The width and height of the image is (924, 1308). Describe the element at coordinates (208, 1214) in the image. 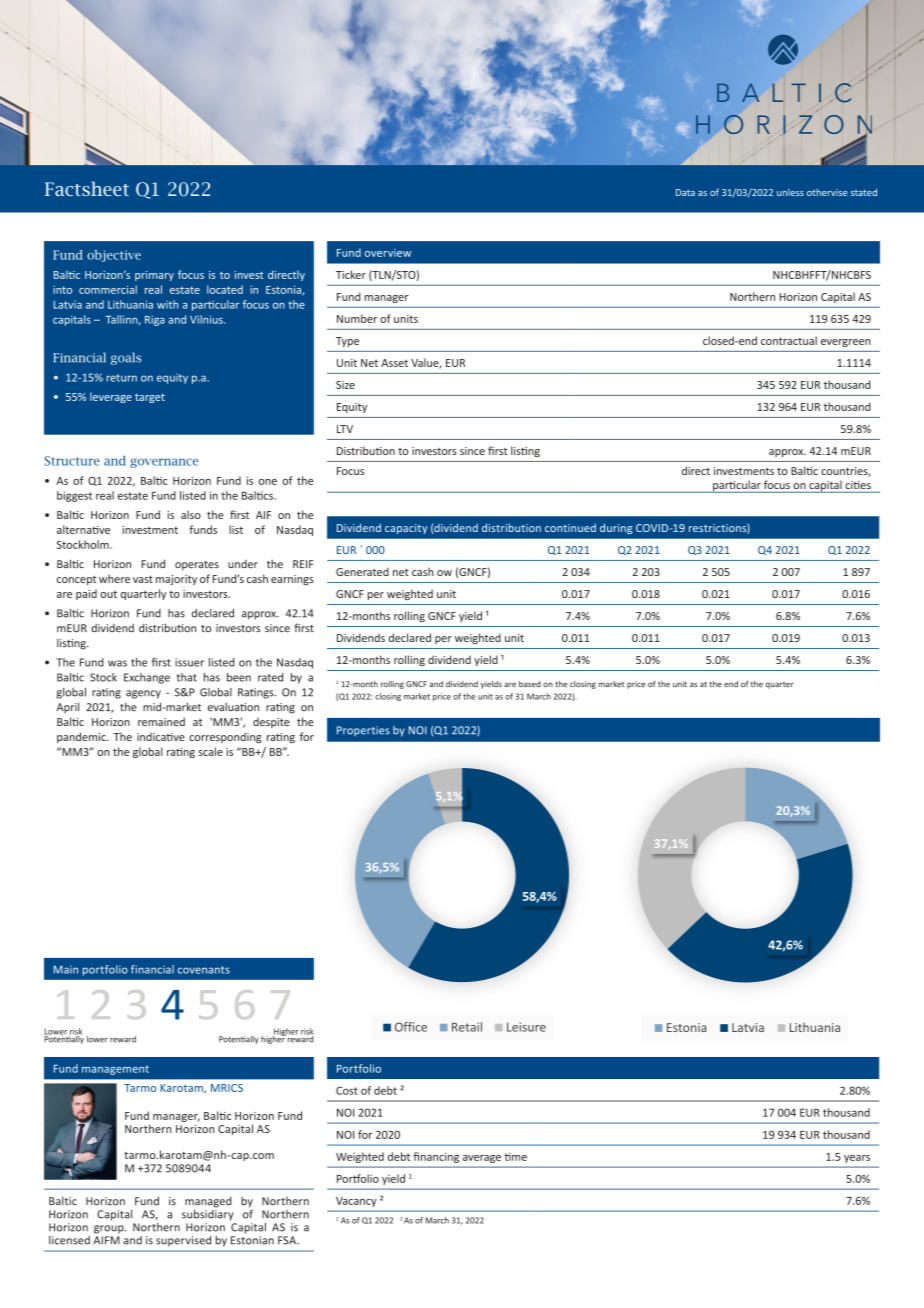

I see `subsidiary` at that location.
